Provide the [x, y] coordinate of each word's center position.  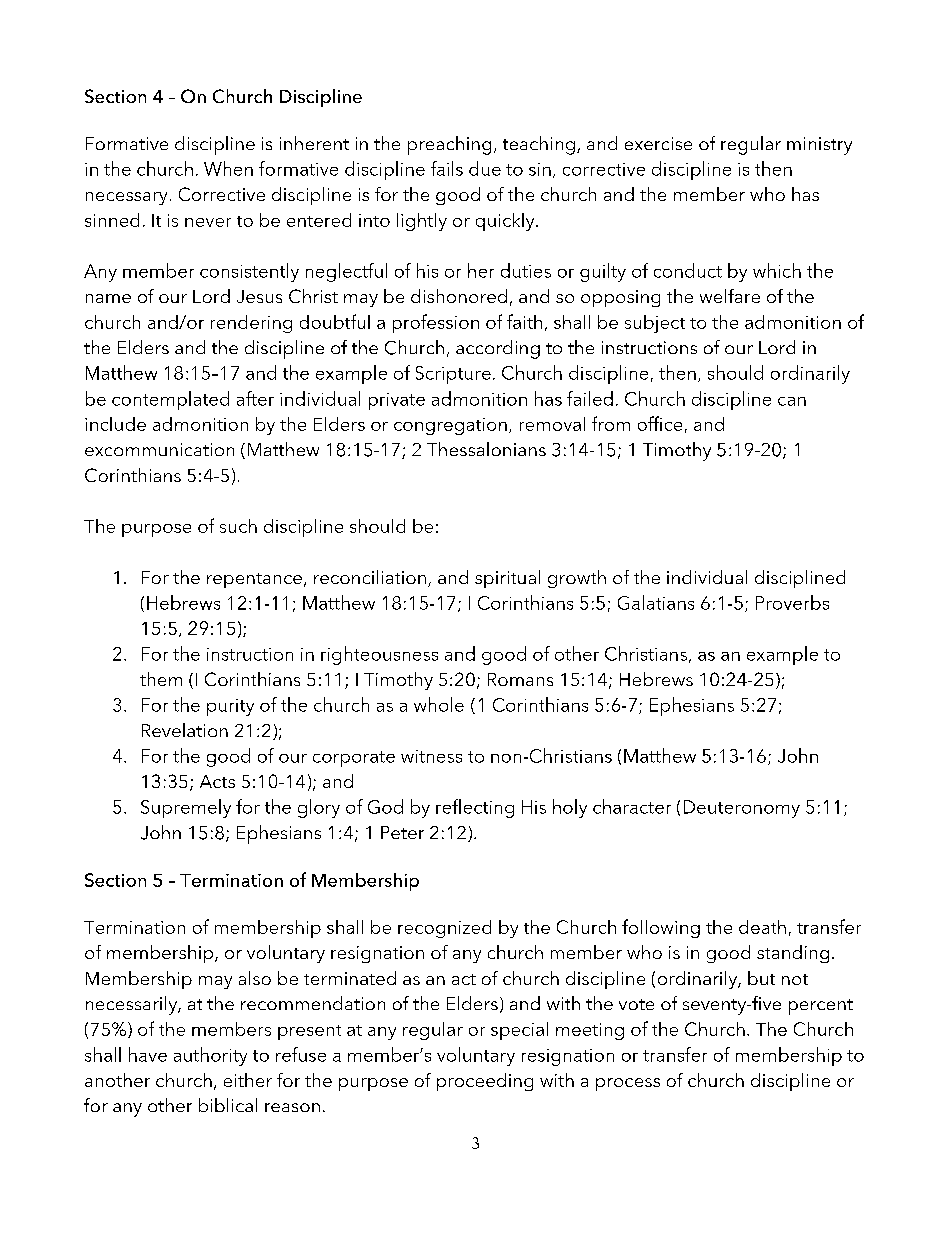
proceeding [485, 1082]
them [161, 679]
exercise [658, 143]
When [228, 168]
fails [447, 168]
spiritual [507, 579]
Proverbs [792, 602]
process [628, 1084]
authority [210, 1056]
